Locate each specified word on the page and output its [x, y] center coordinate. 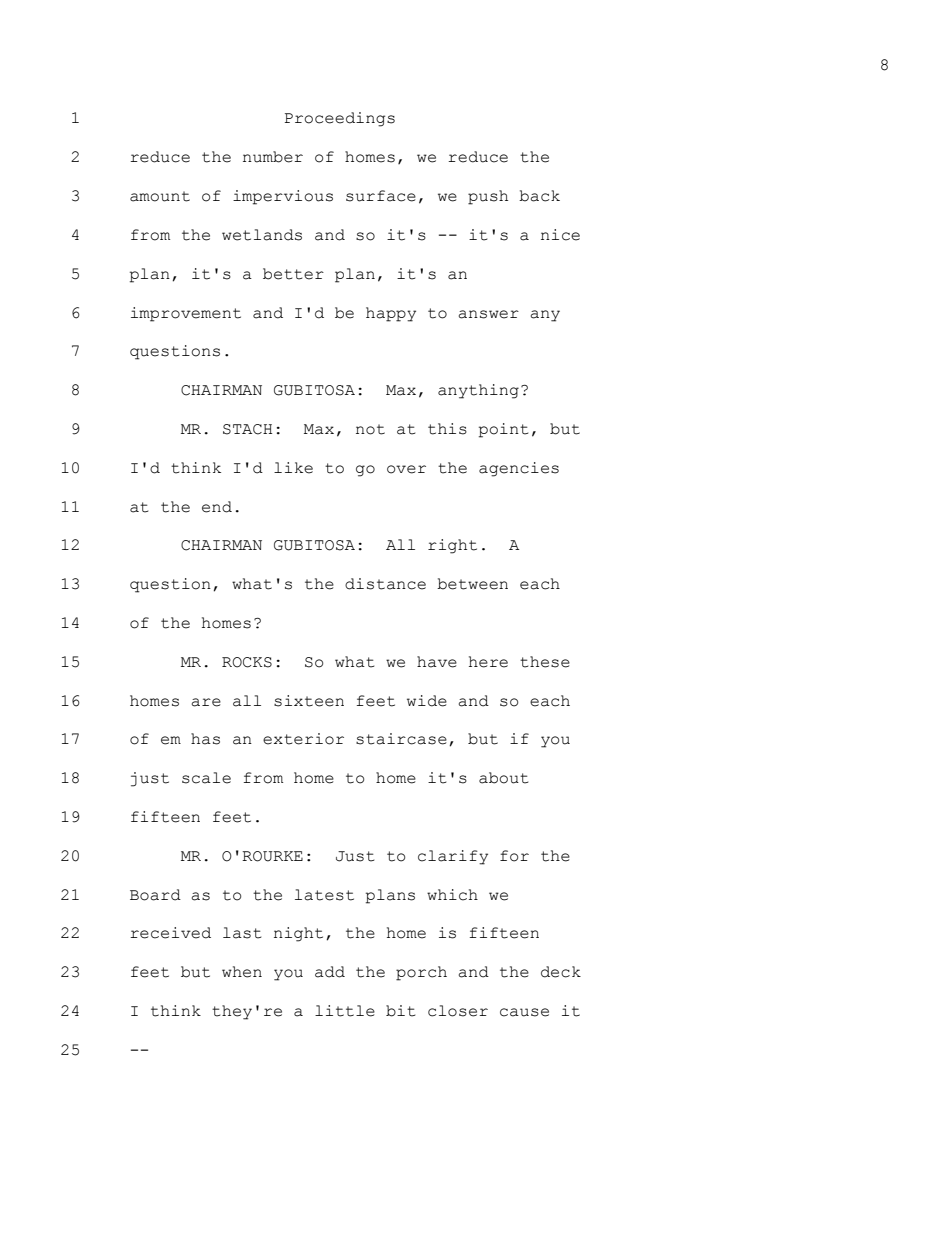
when [242, 972]
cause [524, 1012]
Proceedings [340, 119]
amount [160, 196]
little [345, 1011]
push [488, 197]
